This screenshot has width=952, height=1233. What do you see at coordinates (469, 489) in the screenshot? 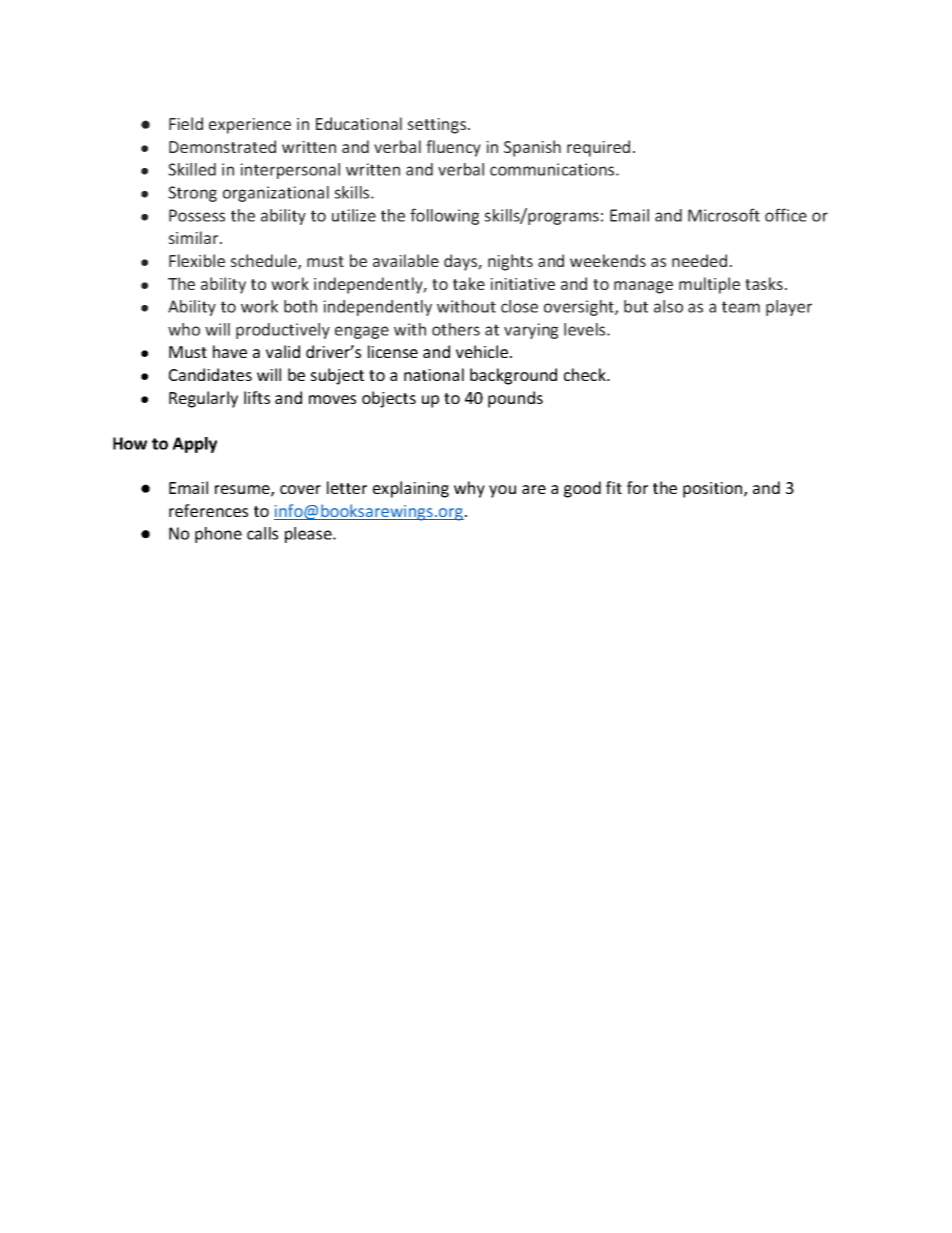
I see `why` at bounding box center [469, 489].
